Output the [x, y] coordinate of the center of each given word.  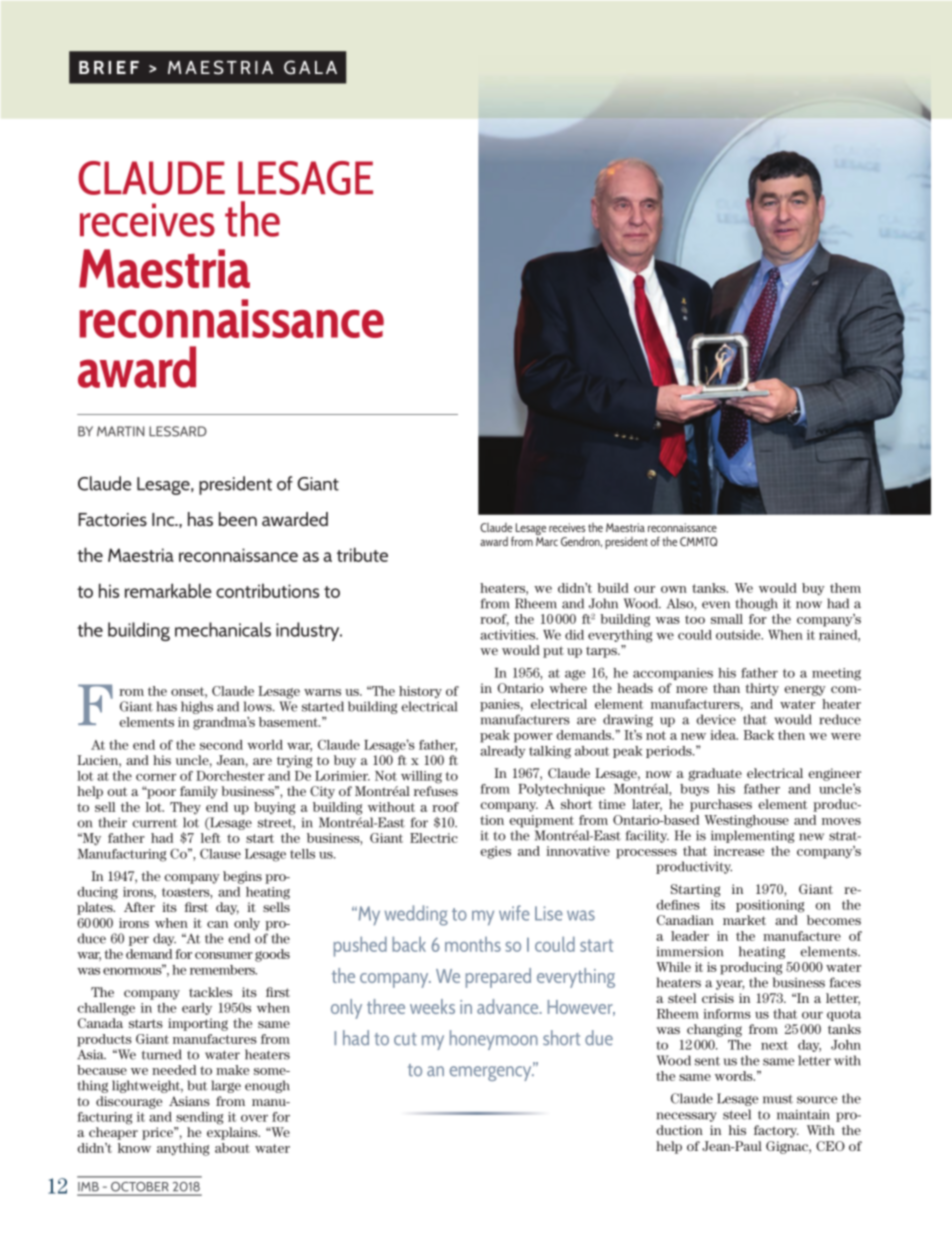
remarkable [168, 590]
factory [776, 1131]
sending [199, 1118]
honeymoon [494, 1040]
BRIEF [109, 67]
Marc [547, 541]
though [756, 604]
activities [509, 635]
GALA [310, 67]
